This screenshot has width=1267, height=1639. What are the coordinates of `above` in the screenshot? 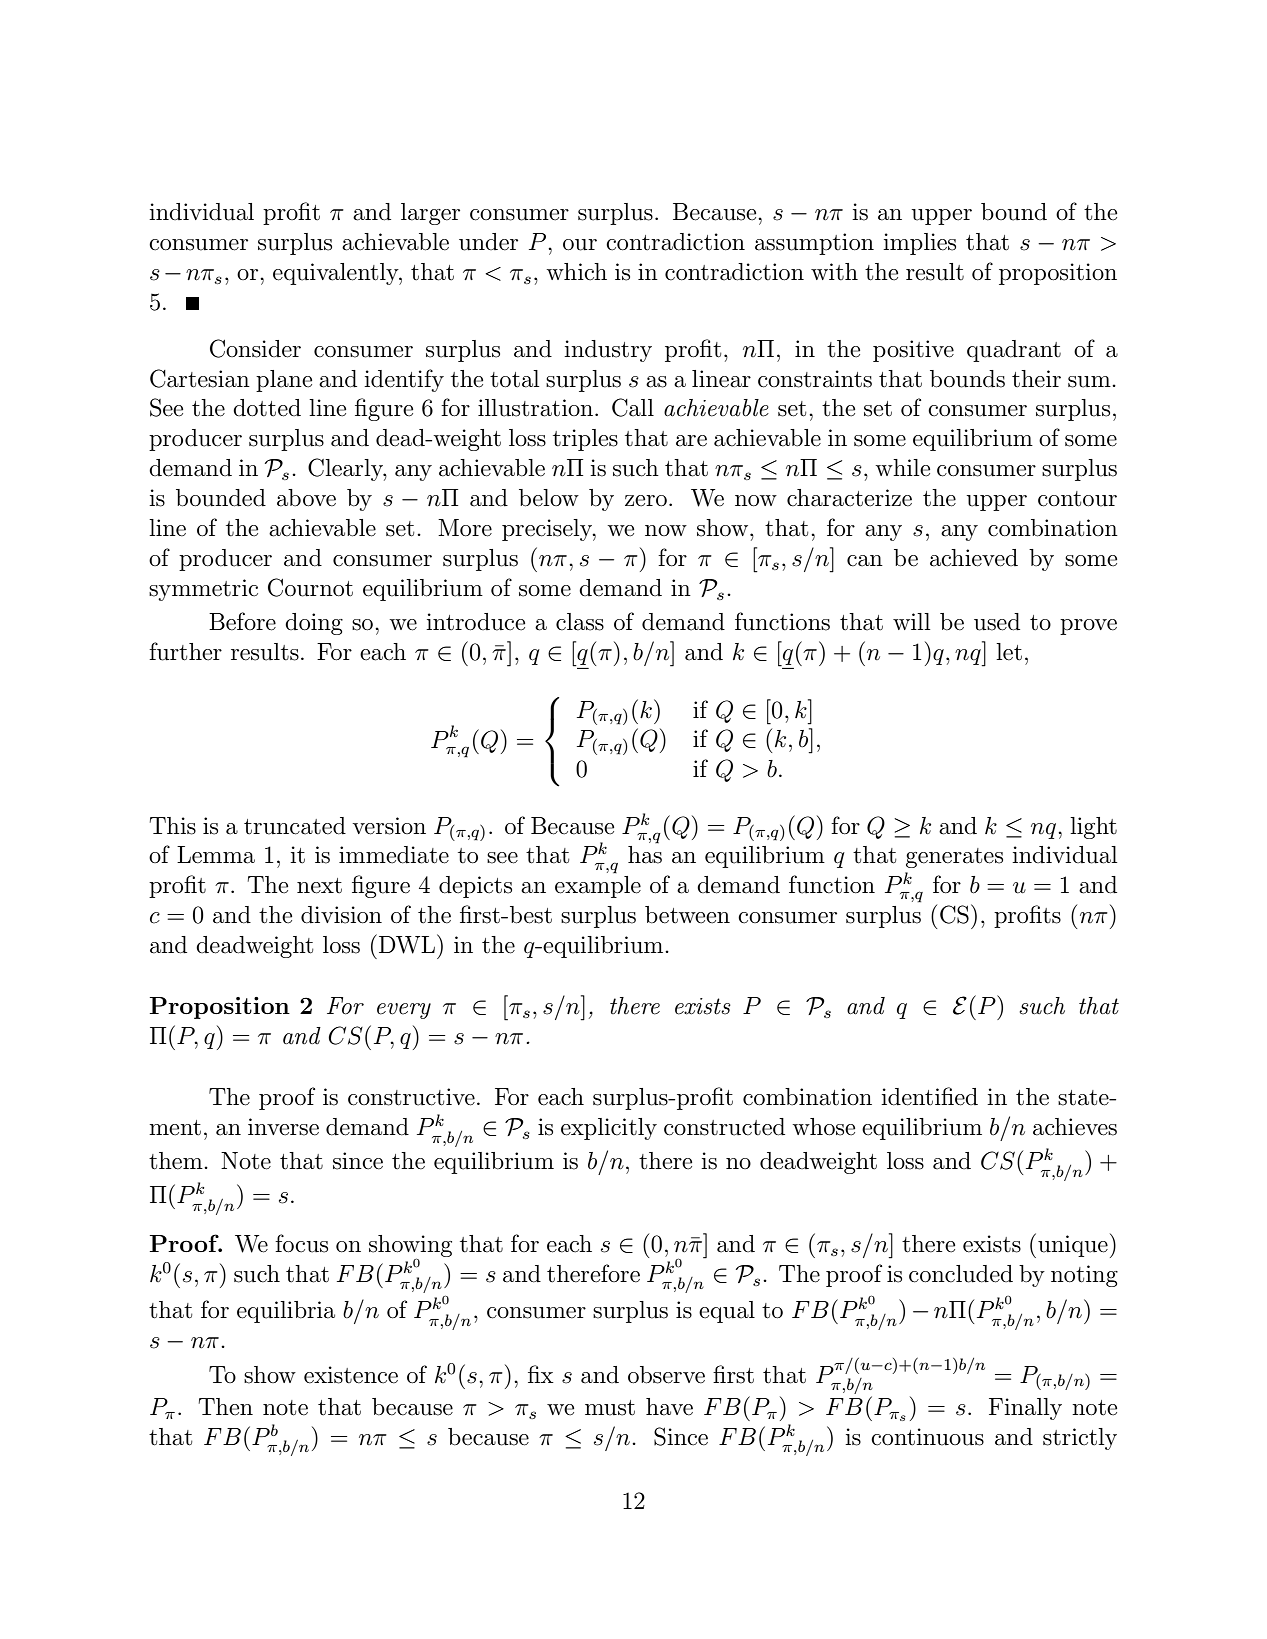 It's located at (306, 498).
